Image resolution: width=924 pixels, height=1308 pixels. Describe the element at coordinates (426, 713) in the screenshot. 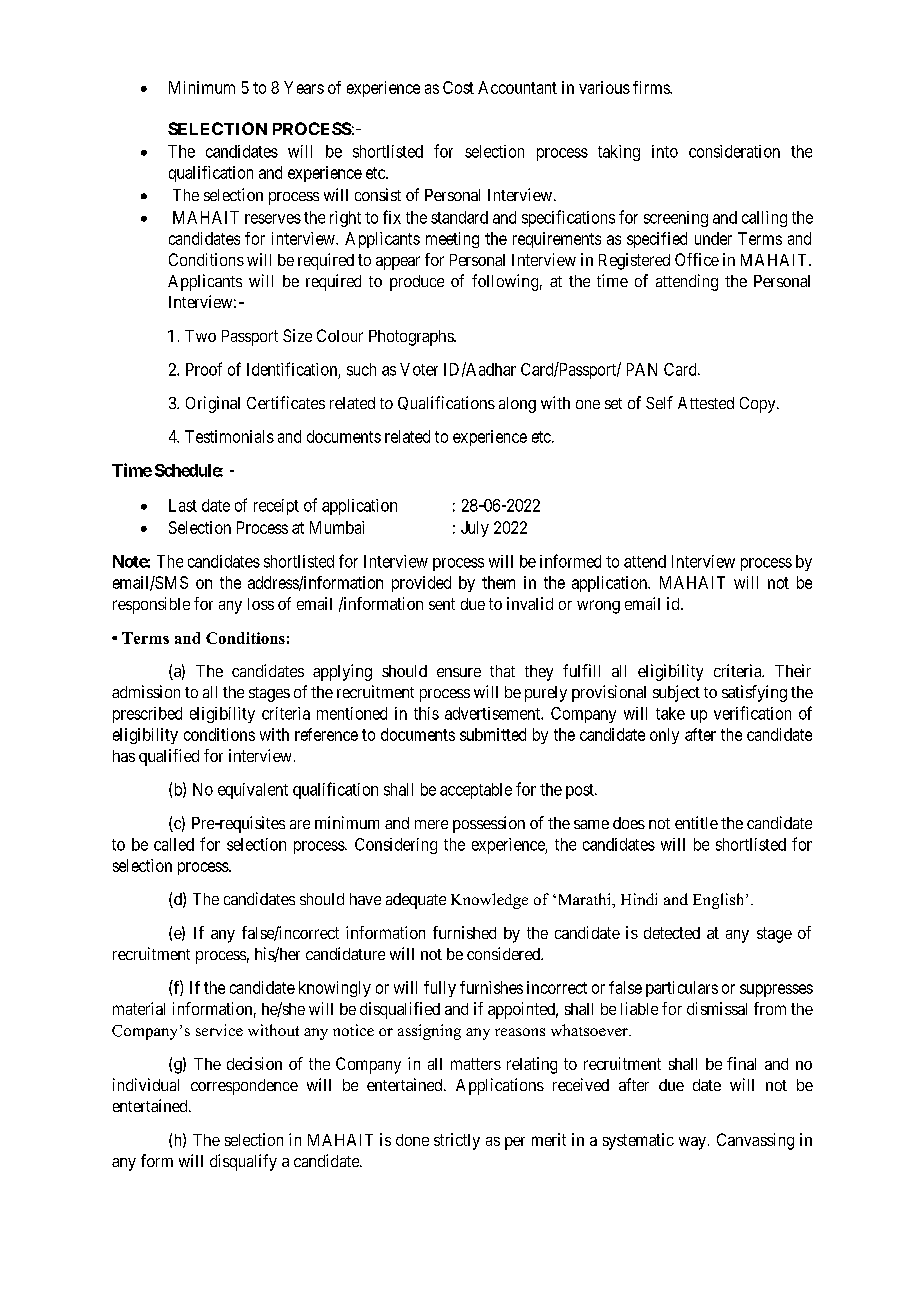

I see `this` at that location.
